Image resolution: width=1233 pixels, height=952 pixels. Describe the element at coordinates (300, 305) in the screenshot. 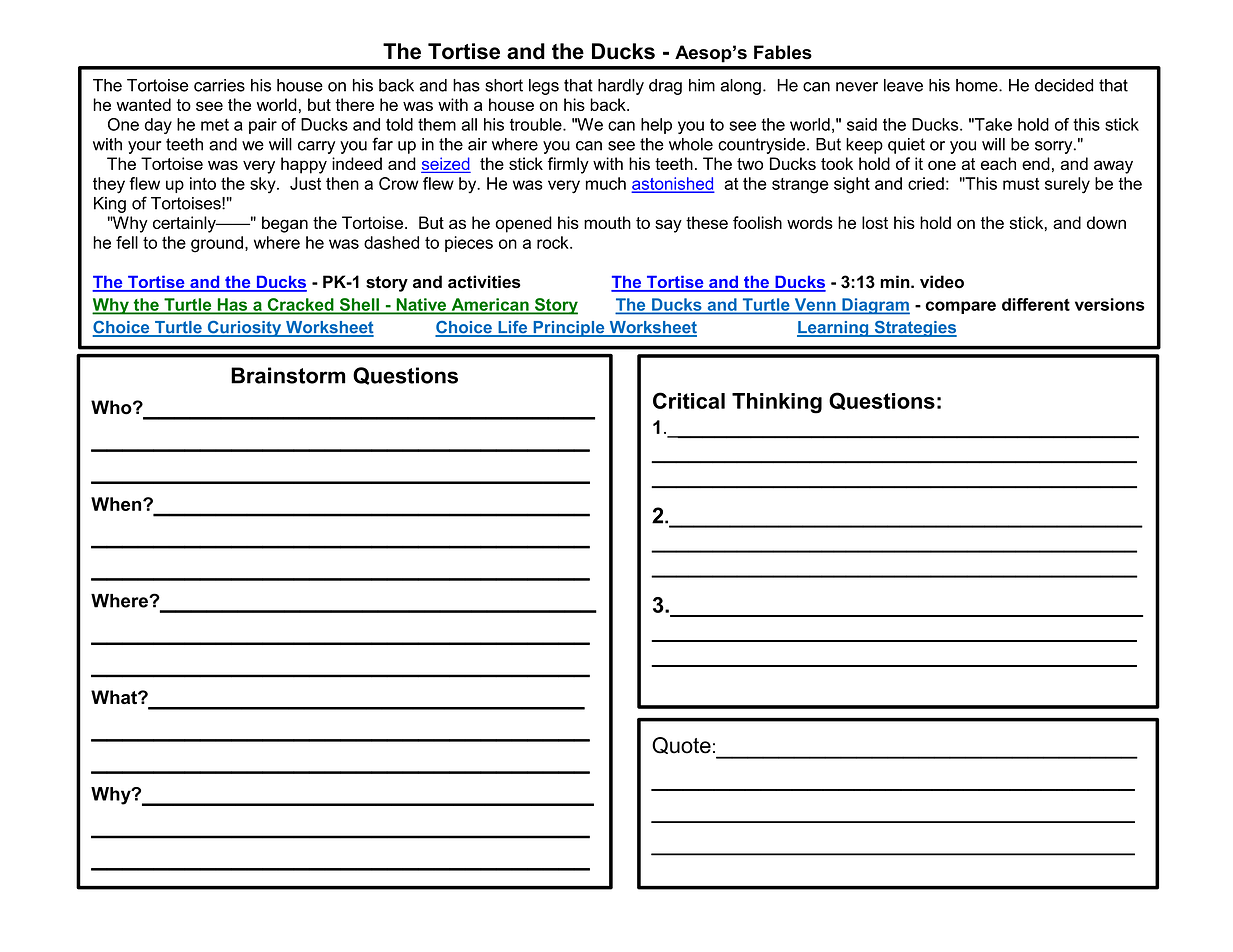

I see `Cracked` at that location.
